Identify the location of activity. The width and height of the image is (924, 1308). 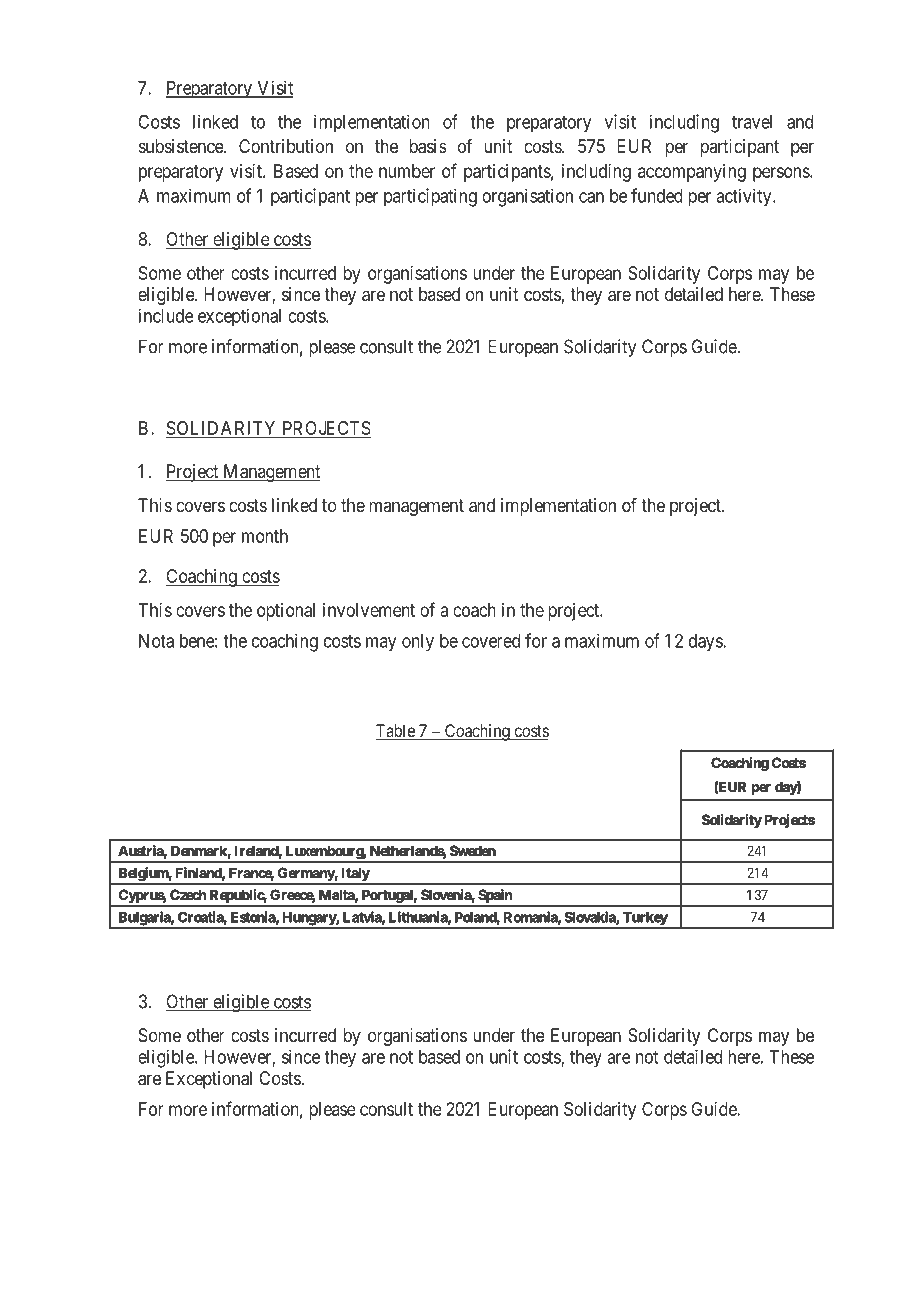
(745, 197).
